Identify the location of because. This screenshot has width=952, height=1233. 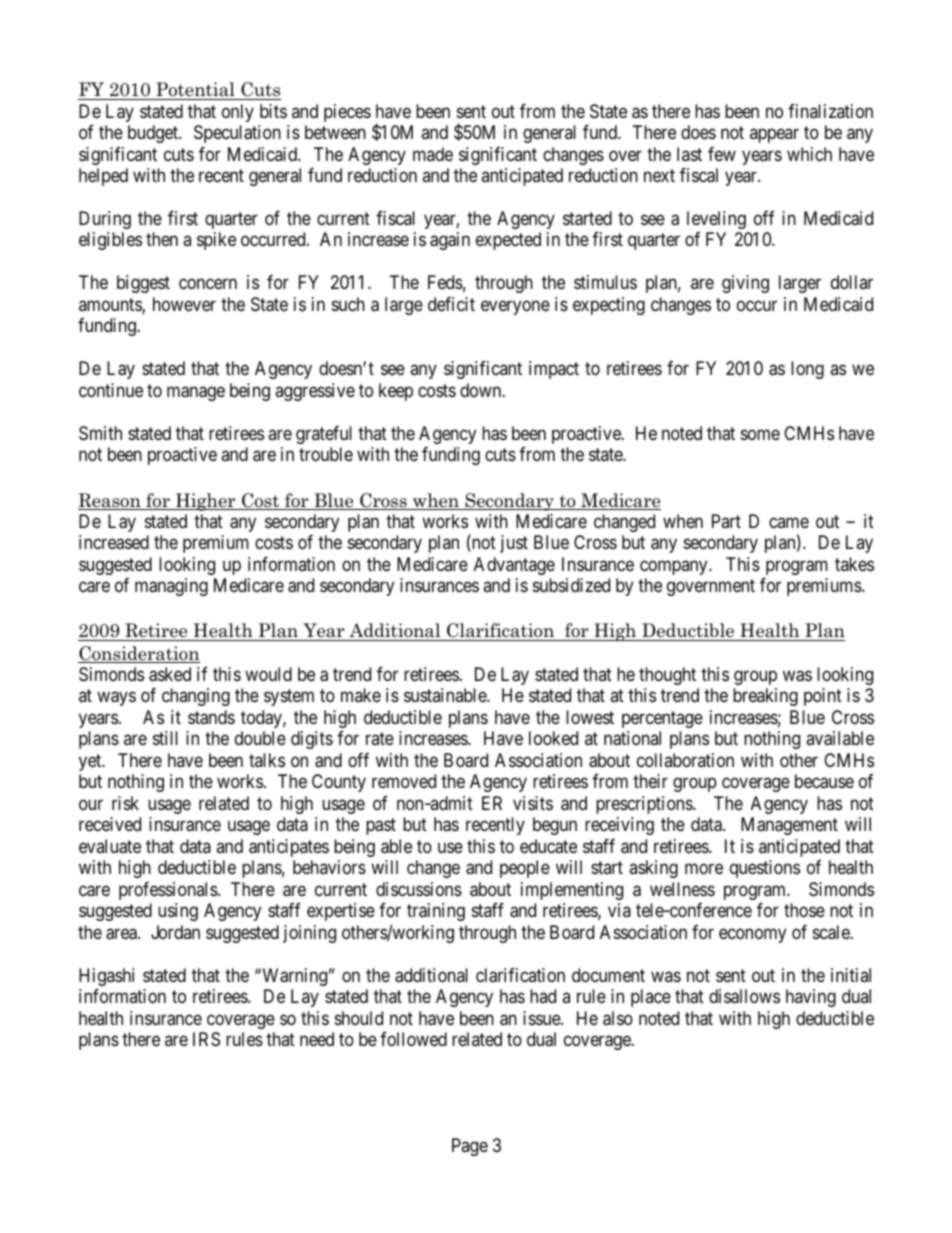
(824, 781).
